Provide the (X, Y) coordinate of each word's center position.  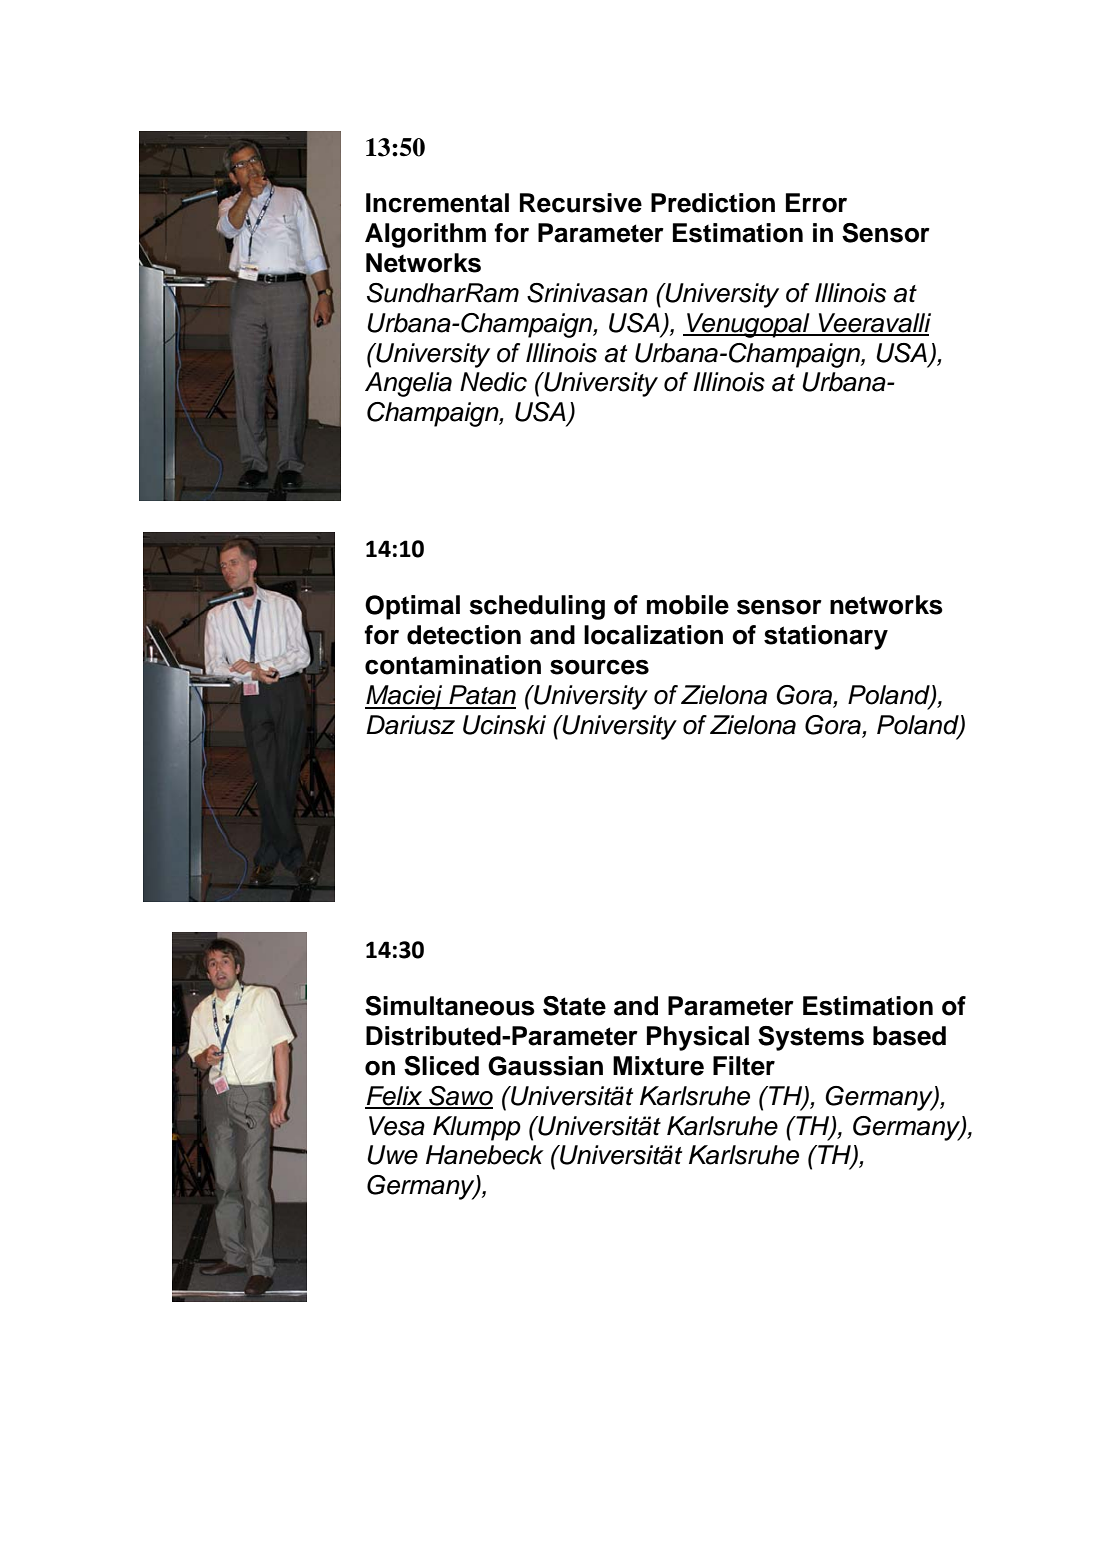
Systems (811, 1038)
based (909, 1036)
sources (599, 667)
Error (816, 203)
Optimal (412, 607)
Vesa (397, 1126)
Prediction (713, 203)
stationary (826, 637)
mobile (688, 605)
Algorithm (425, 235)
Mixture (658, 1066)
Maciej (405, 697)
